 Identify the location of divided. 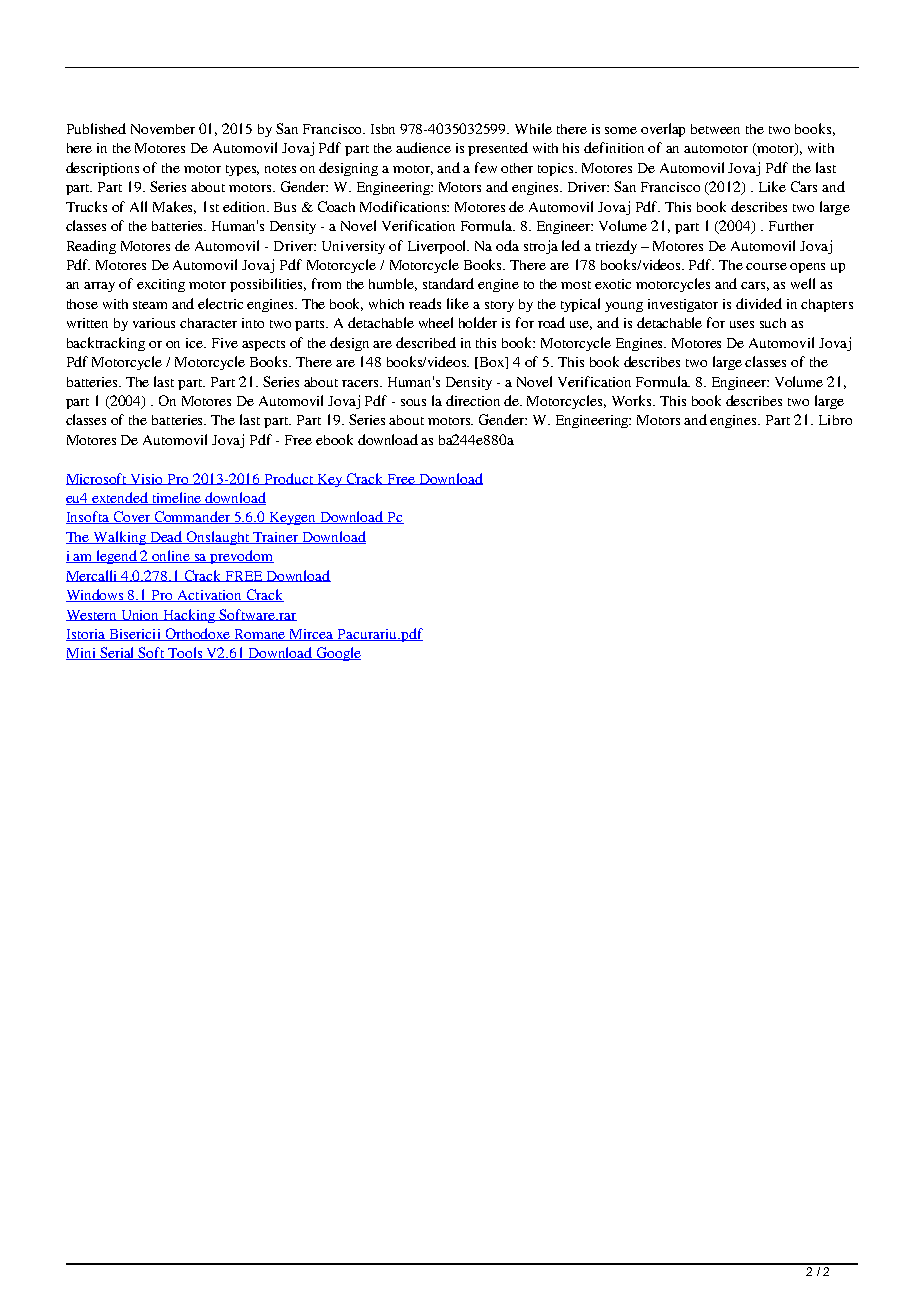
(759, 303).
